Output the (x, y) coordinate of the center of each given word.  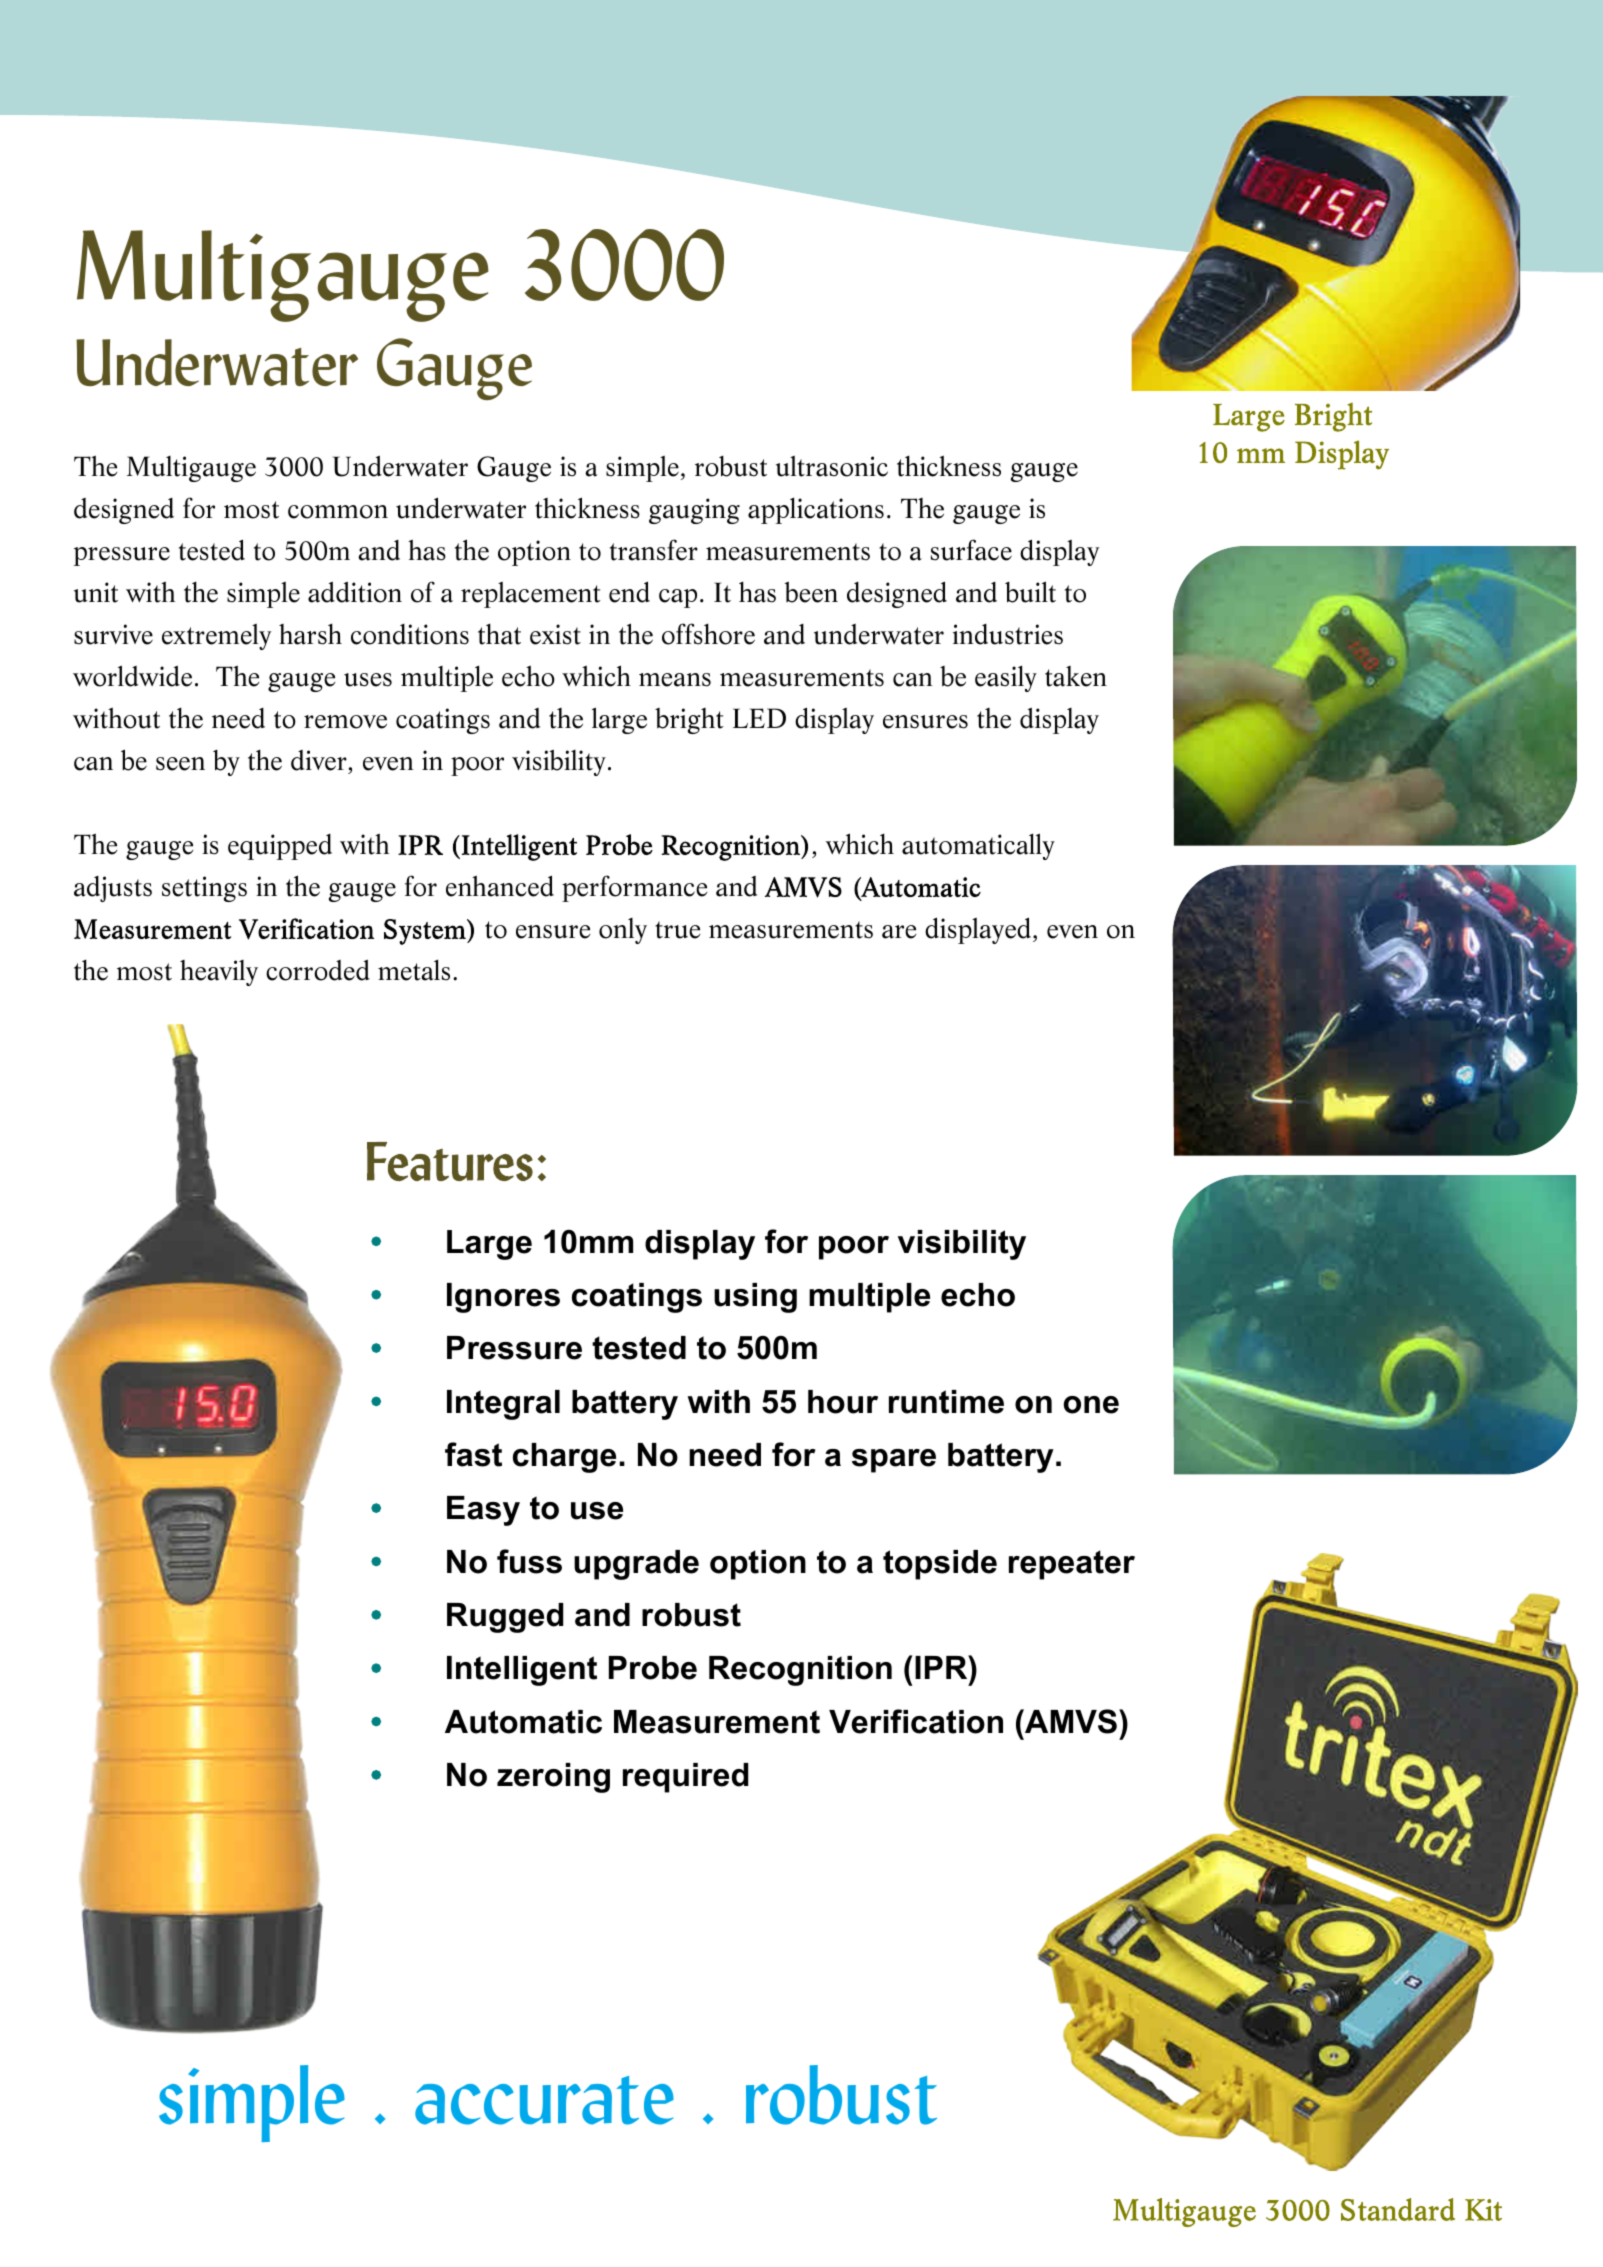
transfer (654, 550)
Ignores (503, 1298)
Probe (653, 1668)
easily (1006, 678)
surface (971, 550)
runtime (946, 1402)
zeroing (553, 1778)
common (338, 512)
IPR (942, 1667)
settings (204, 889)
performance (634, 888)
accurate (544, 2100)
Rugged (505, 1618)
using (755, 1298)
